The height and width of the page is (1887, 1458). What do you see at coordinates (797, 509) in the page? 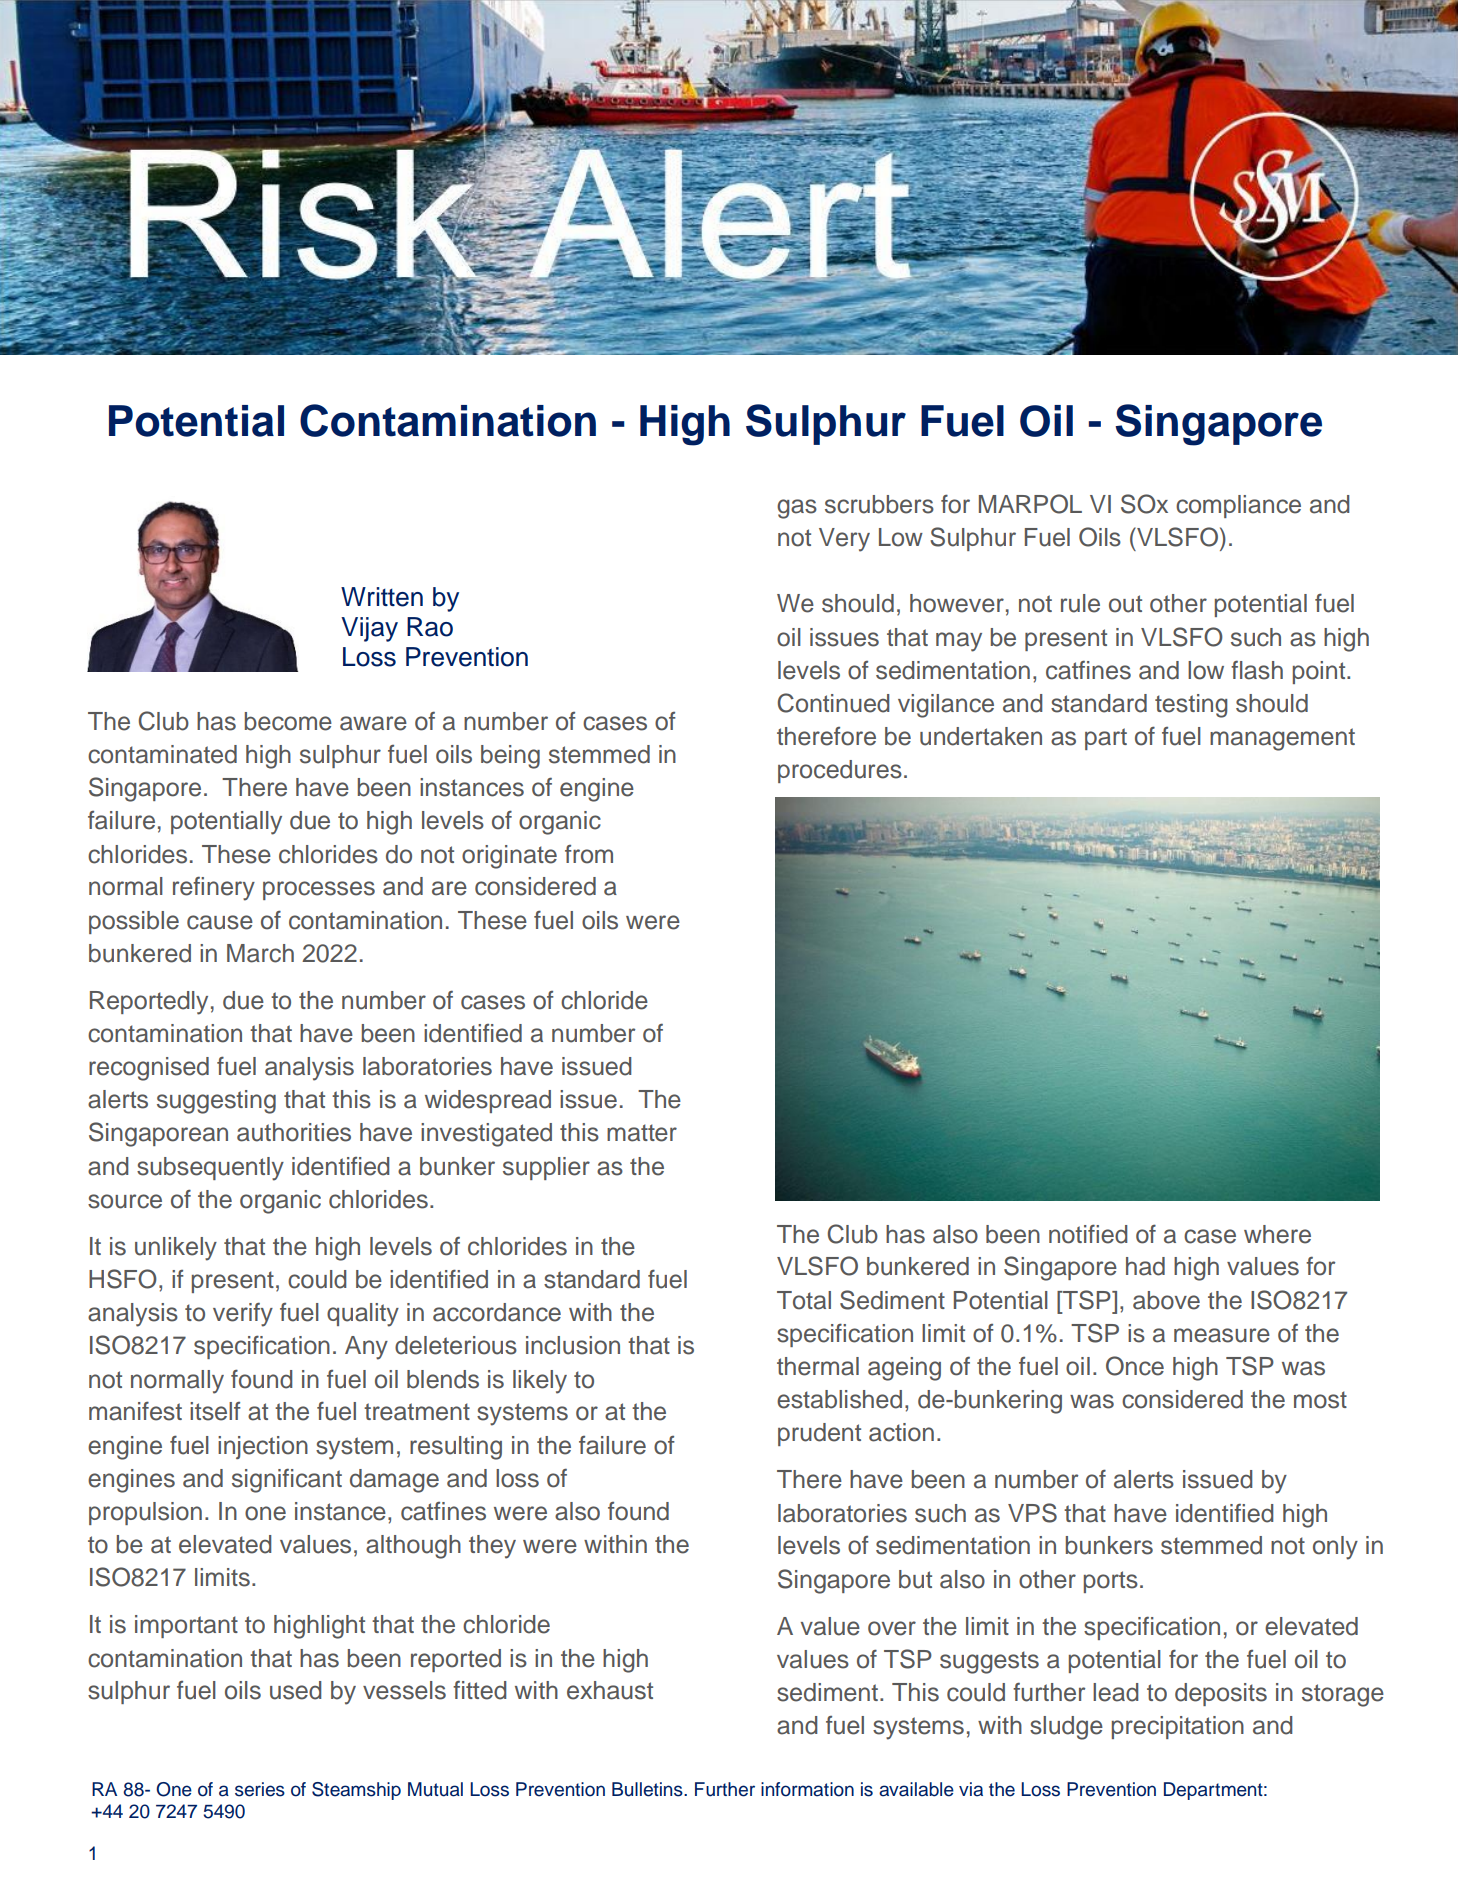
I see `gas` at bounding box center [797, 509].
